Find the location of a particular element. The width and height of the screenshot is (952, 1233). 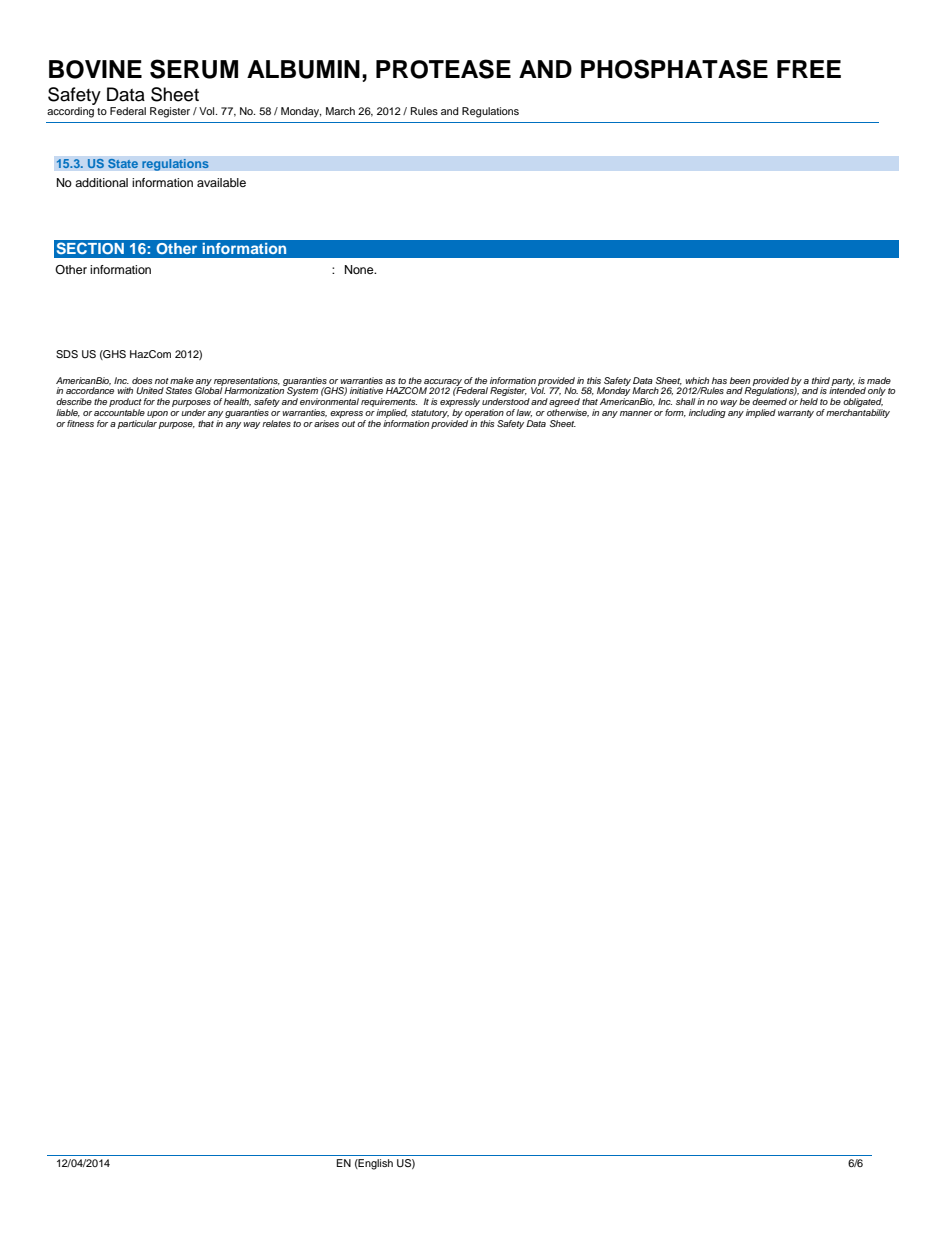

upon is located at coordinates (157, 414).
